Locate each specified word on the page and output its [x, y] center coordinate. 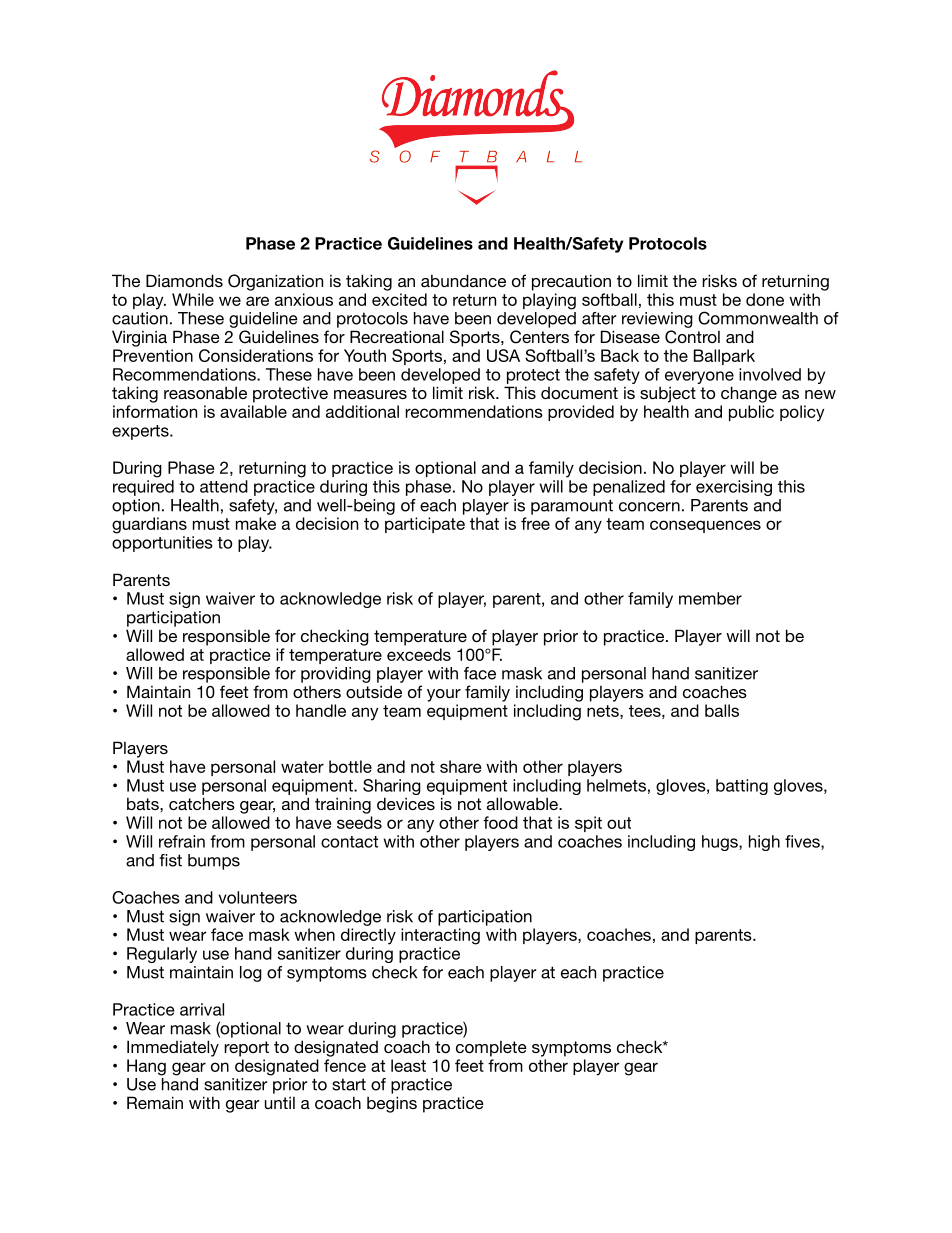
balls [722, 710]
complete [491, 1049]
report [246, 1049]
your [444, 695]
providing [336, 675]
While [193, 299]
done [765, 299]
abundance [463, 280]
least [408, 1065]
